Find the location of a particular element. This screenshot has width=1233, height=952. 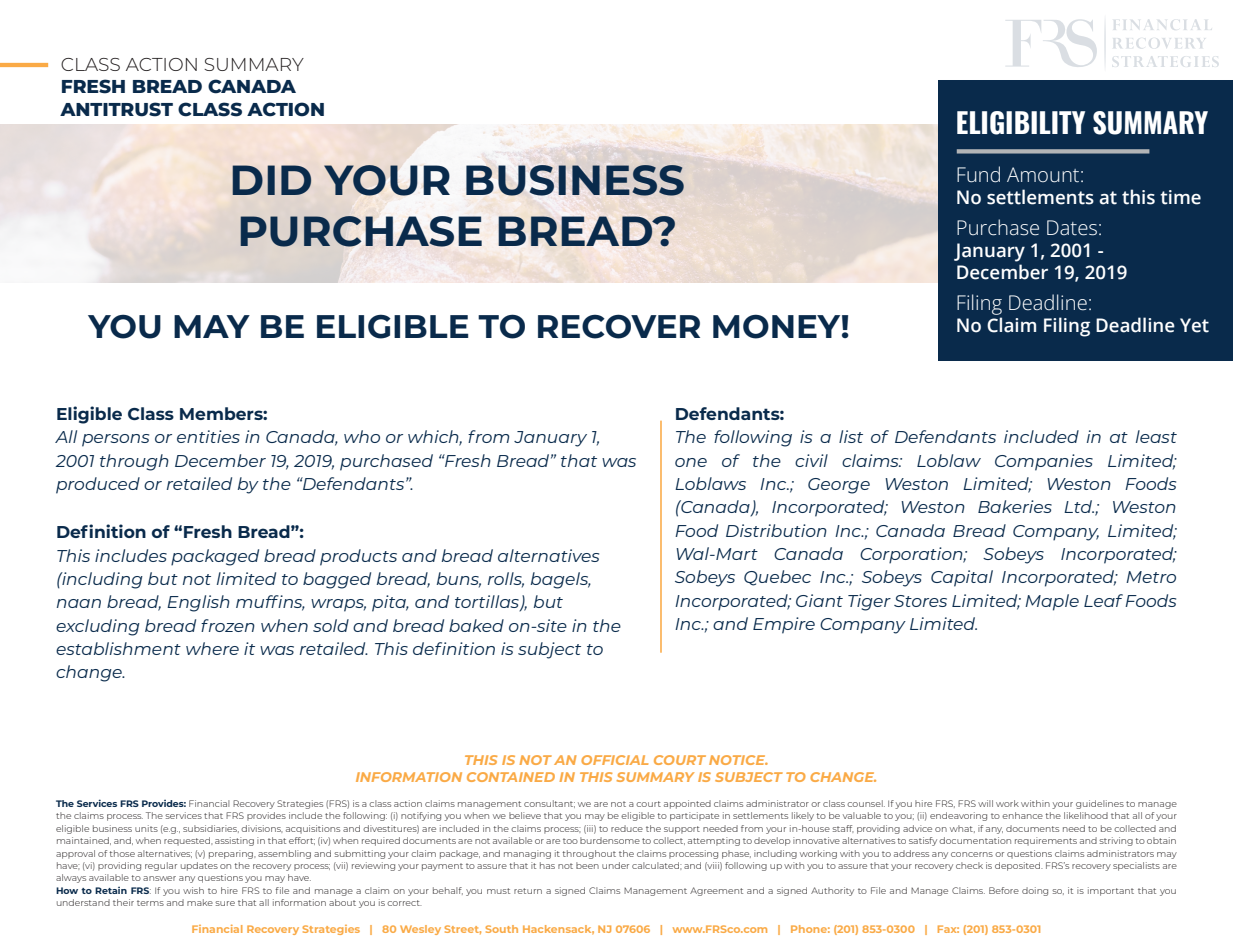

ANTITRUST is located at coordinates (116, 109).
